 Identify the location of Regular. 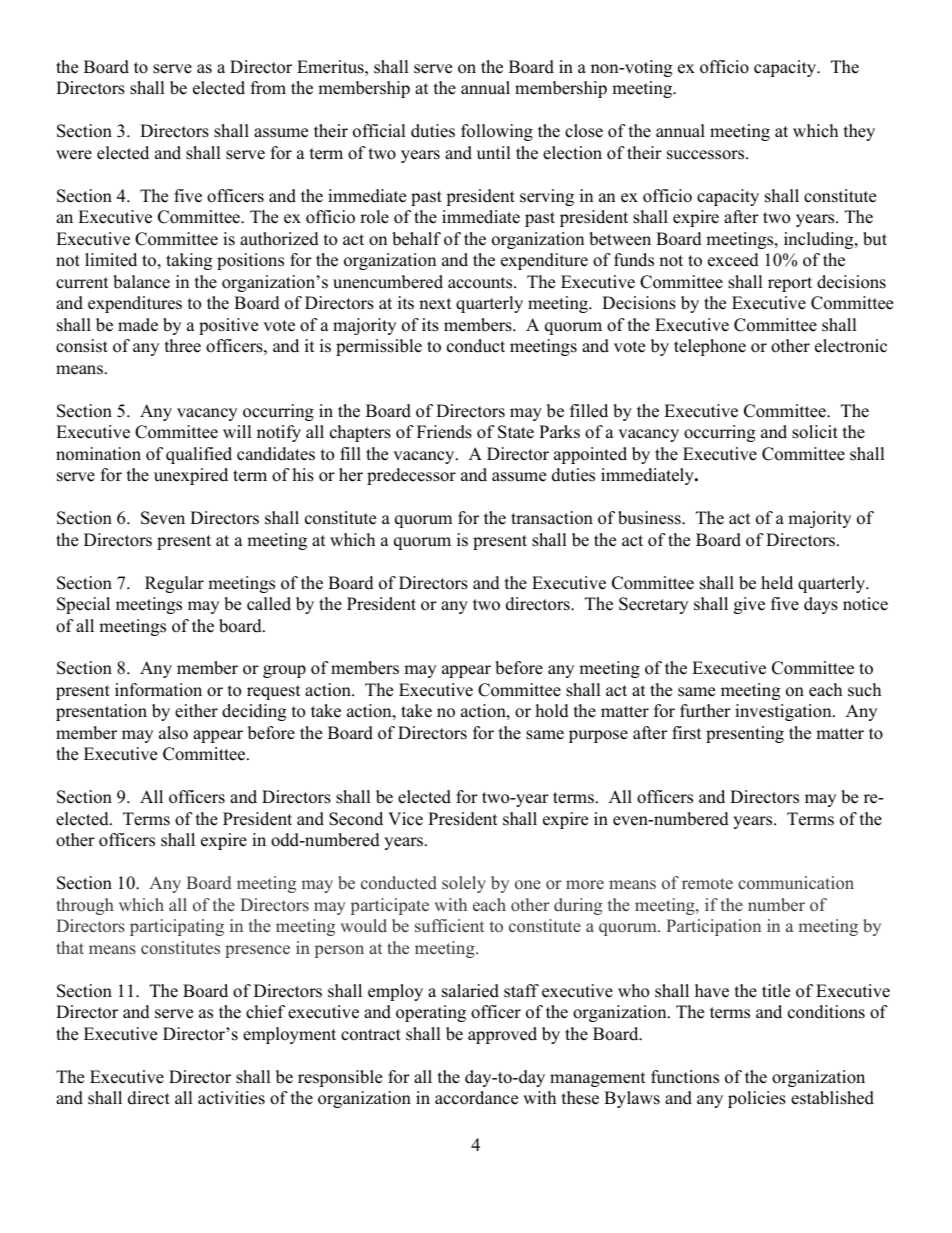
(174, 584).
